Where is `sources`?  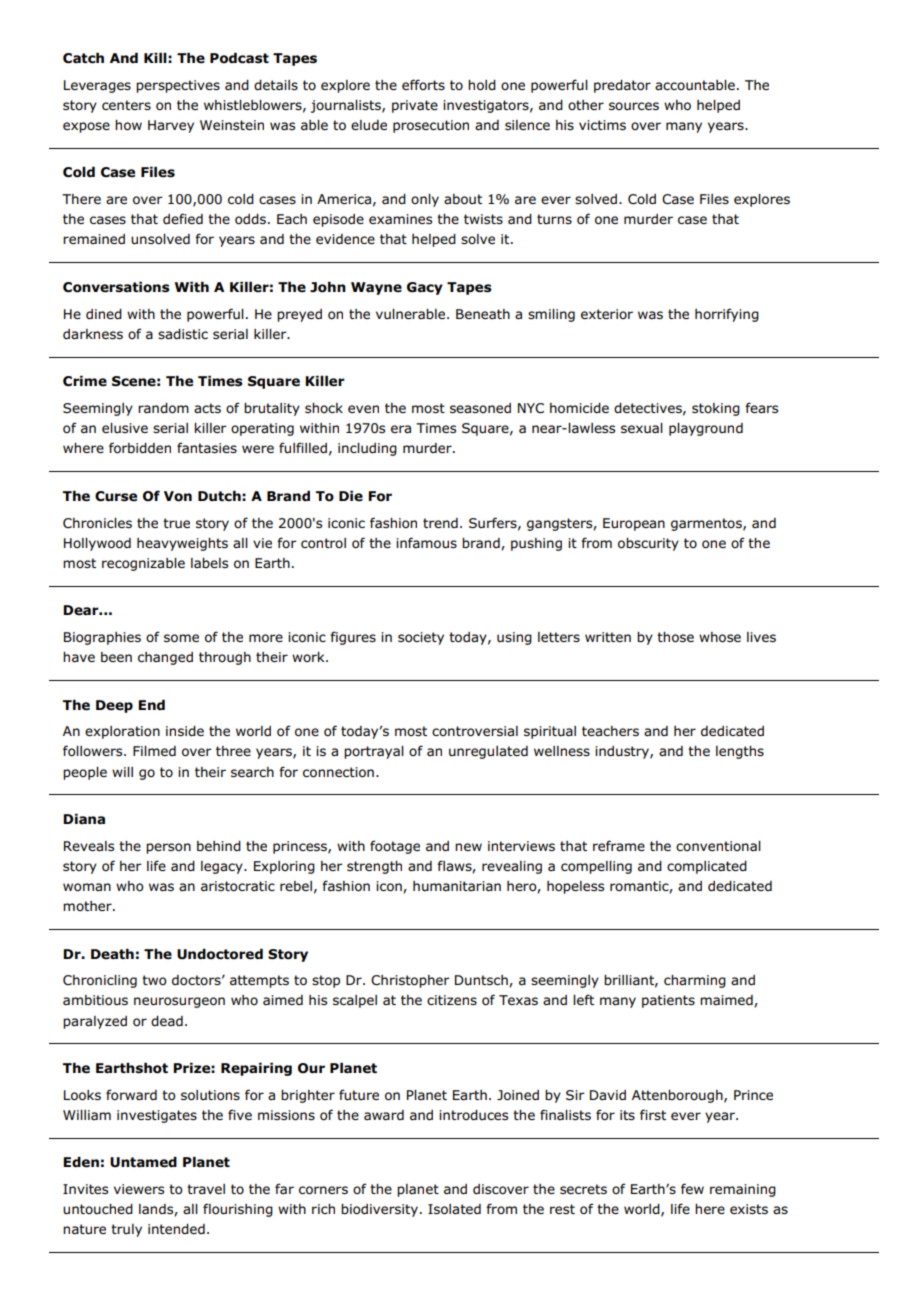
sources is located at coordinates (634, 106).
